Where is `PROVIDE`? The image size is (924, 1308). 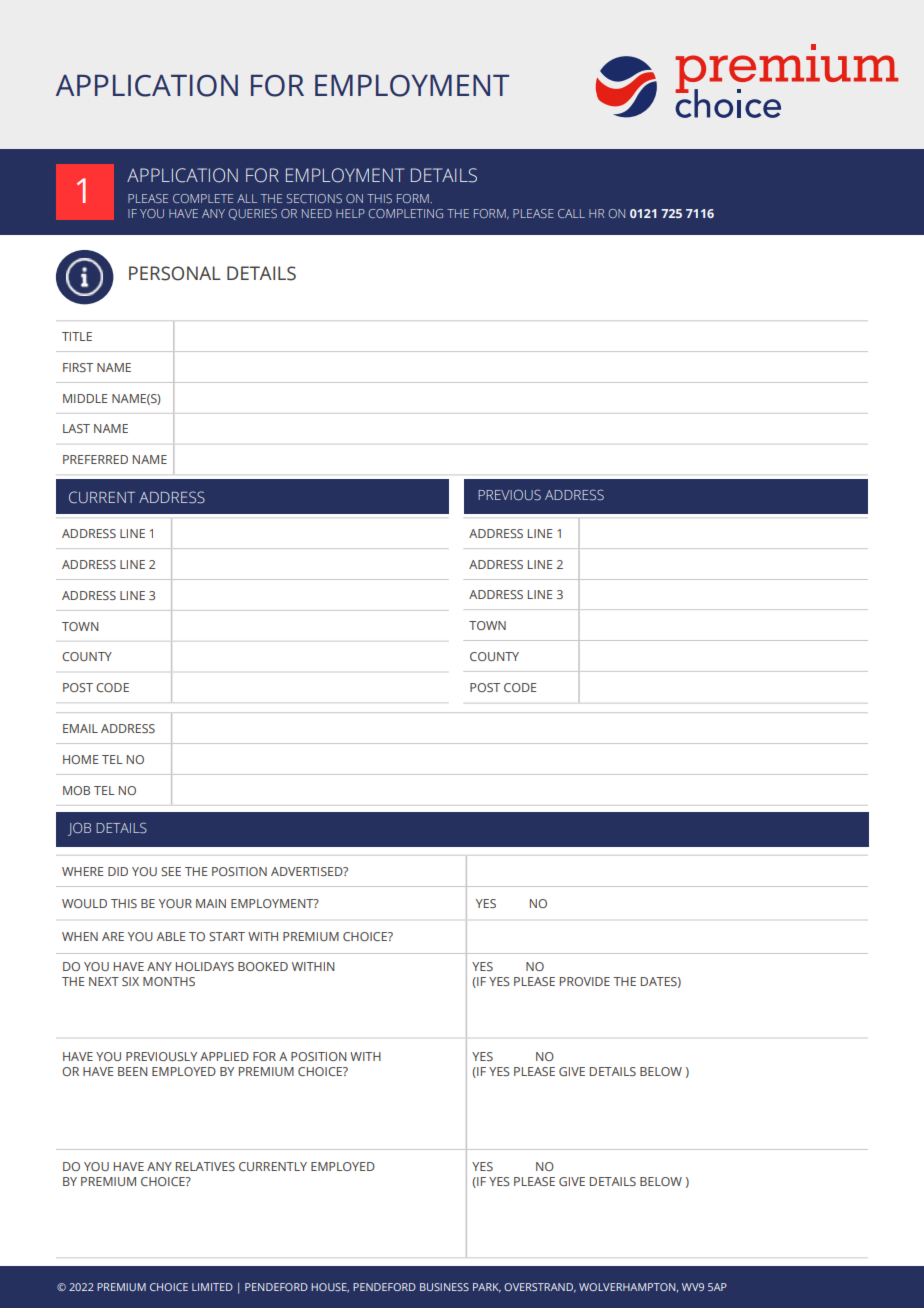 PROVIDE is located at coordinates (585, 981).
